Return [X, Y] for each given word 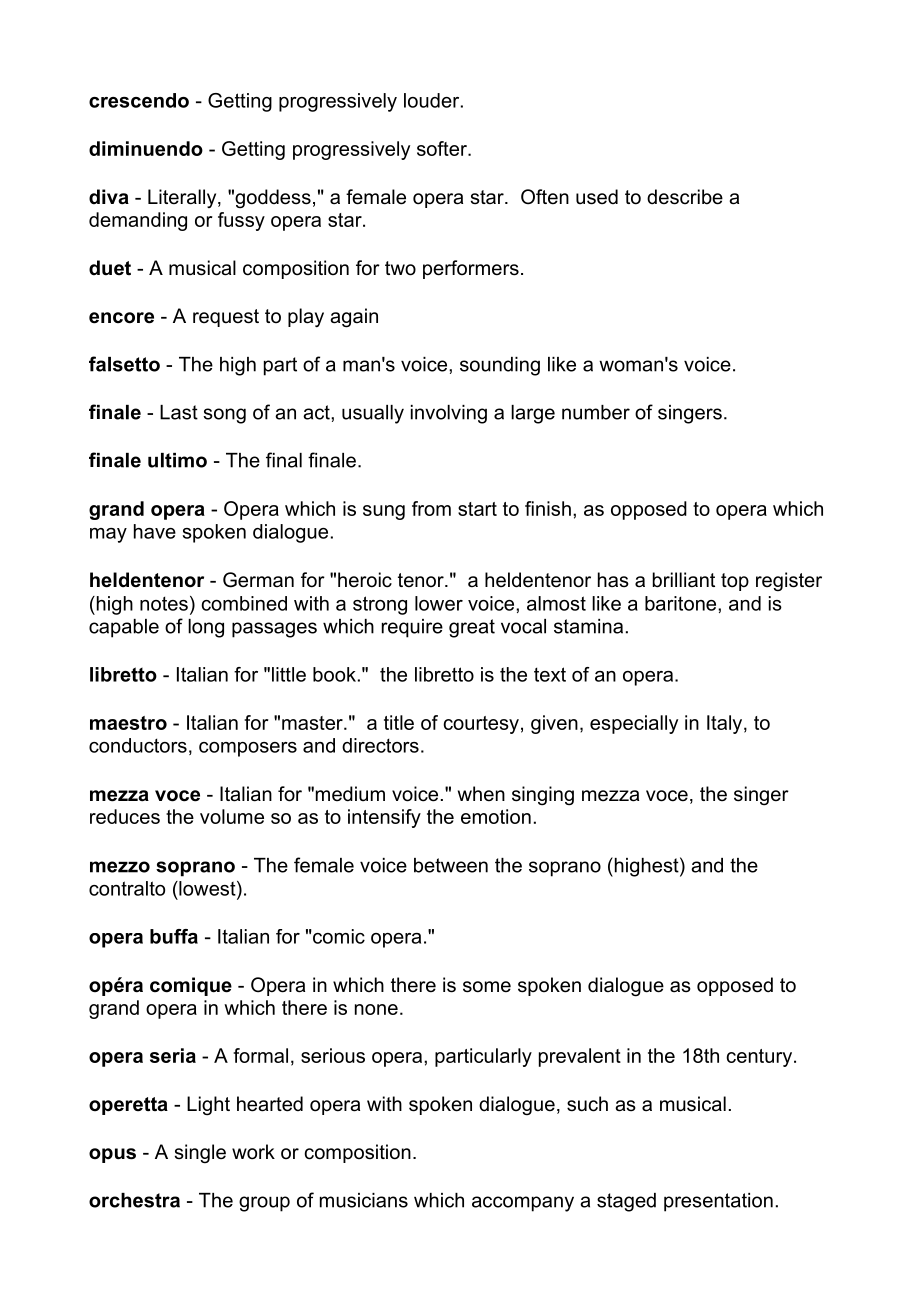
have [155, 531]
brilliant [684, 580]
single [200, 1153]
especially [634, 724]
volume [232, 816]
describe [685, 197]
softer [443, 148]
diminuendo [146, 148]
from [431, 508]
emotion [496, 816]
